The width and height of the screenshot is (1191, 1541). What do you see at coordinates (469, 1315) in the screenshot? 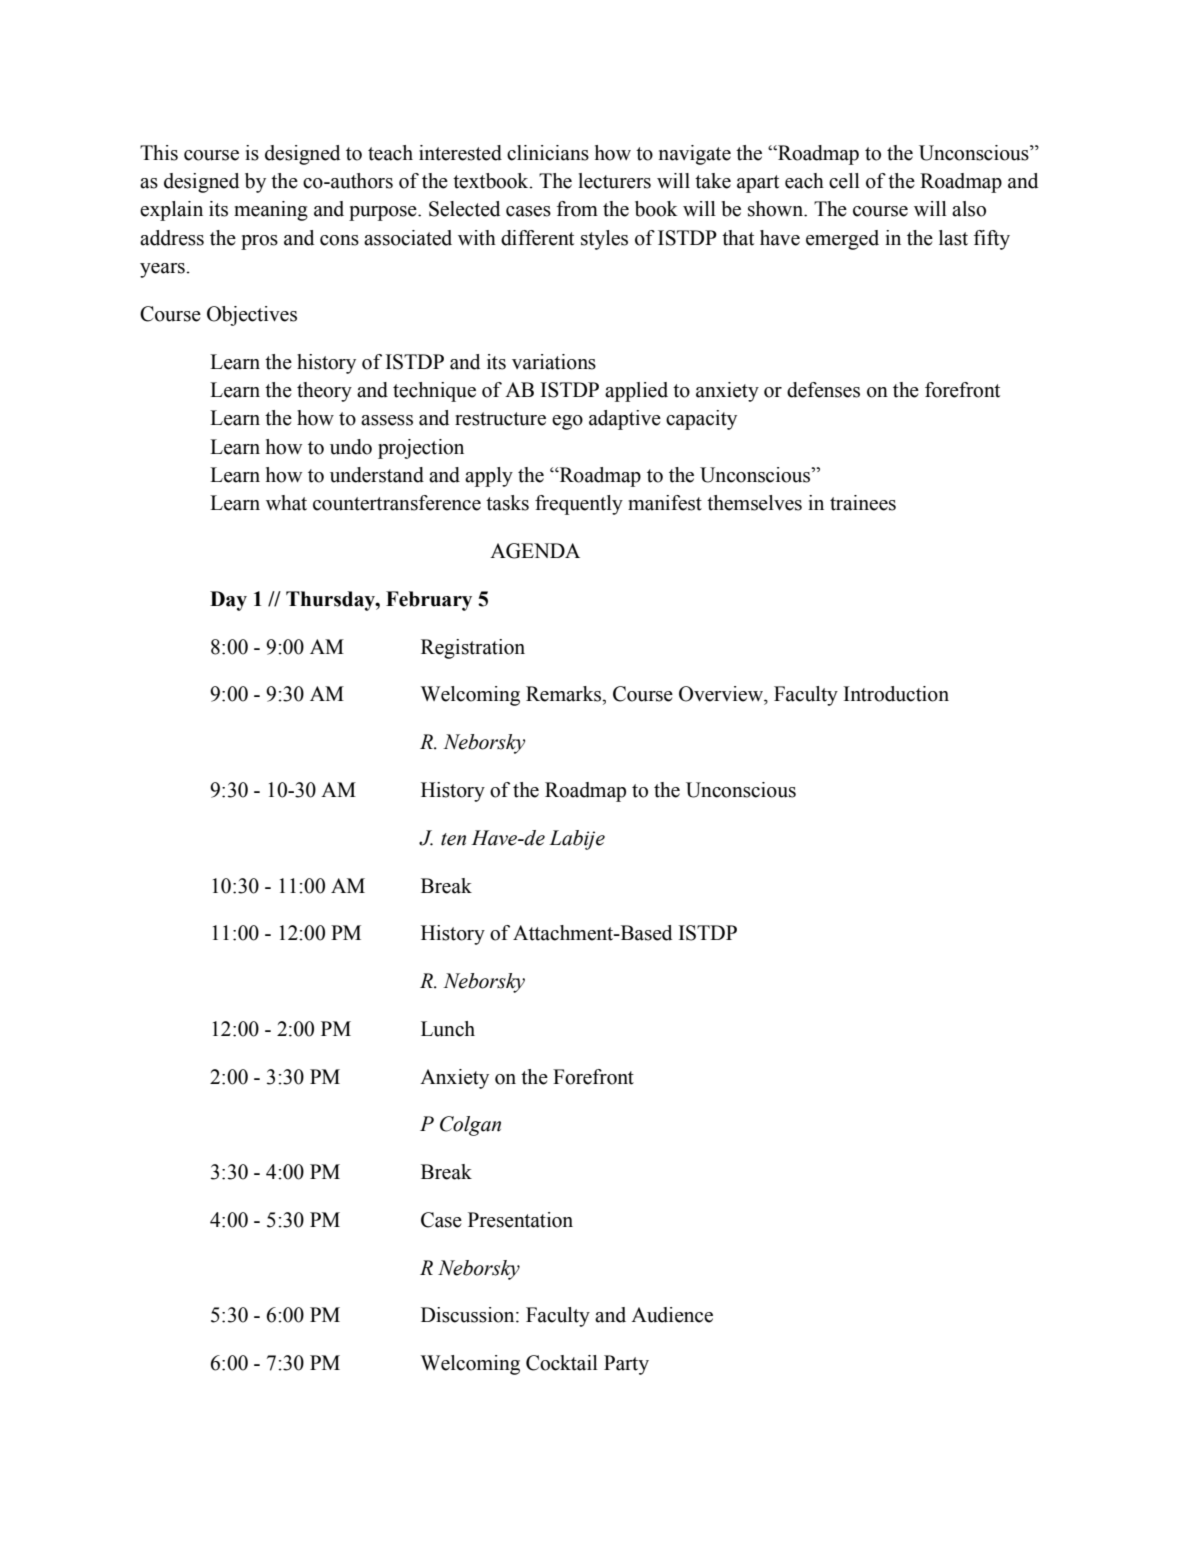
I see `Discussion` at bounding box center [469, 1315].
